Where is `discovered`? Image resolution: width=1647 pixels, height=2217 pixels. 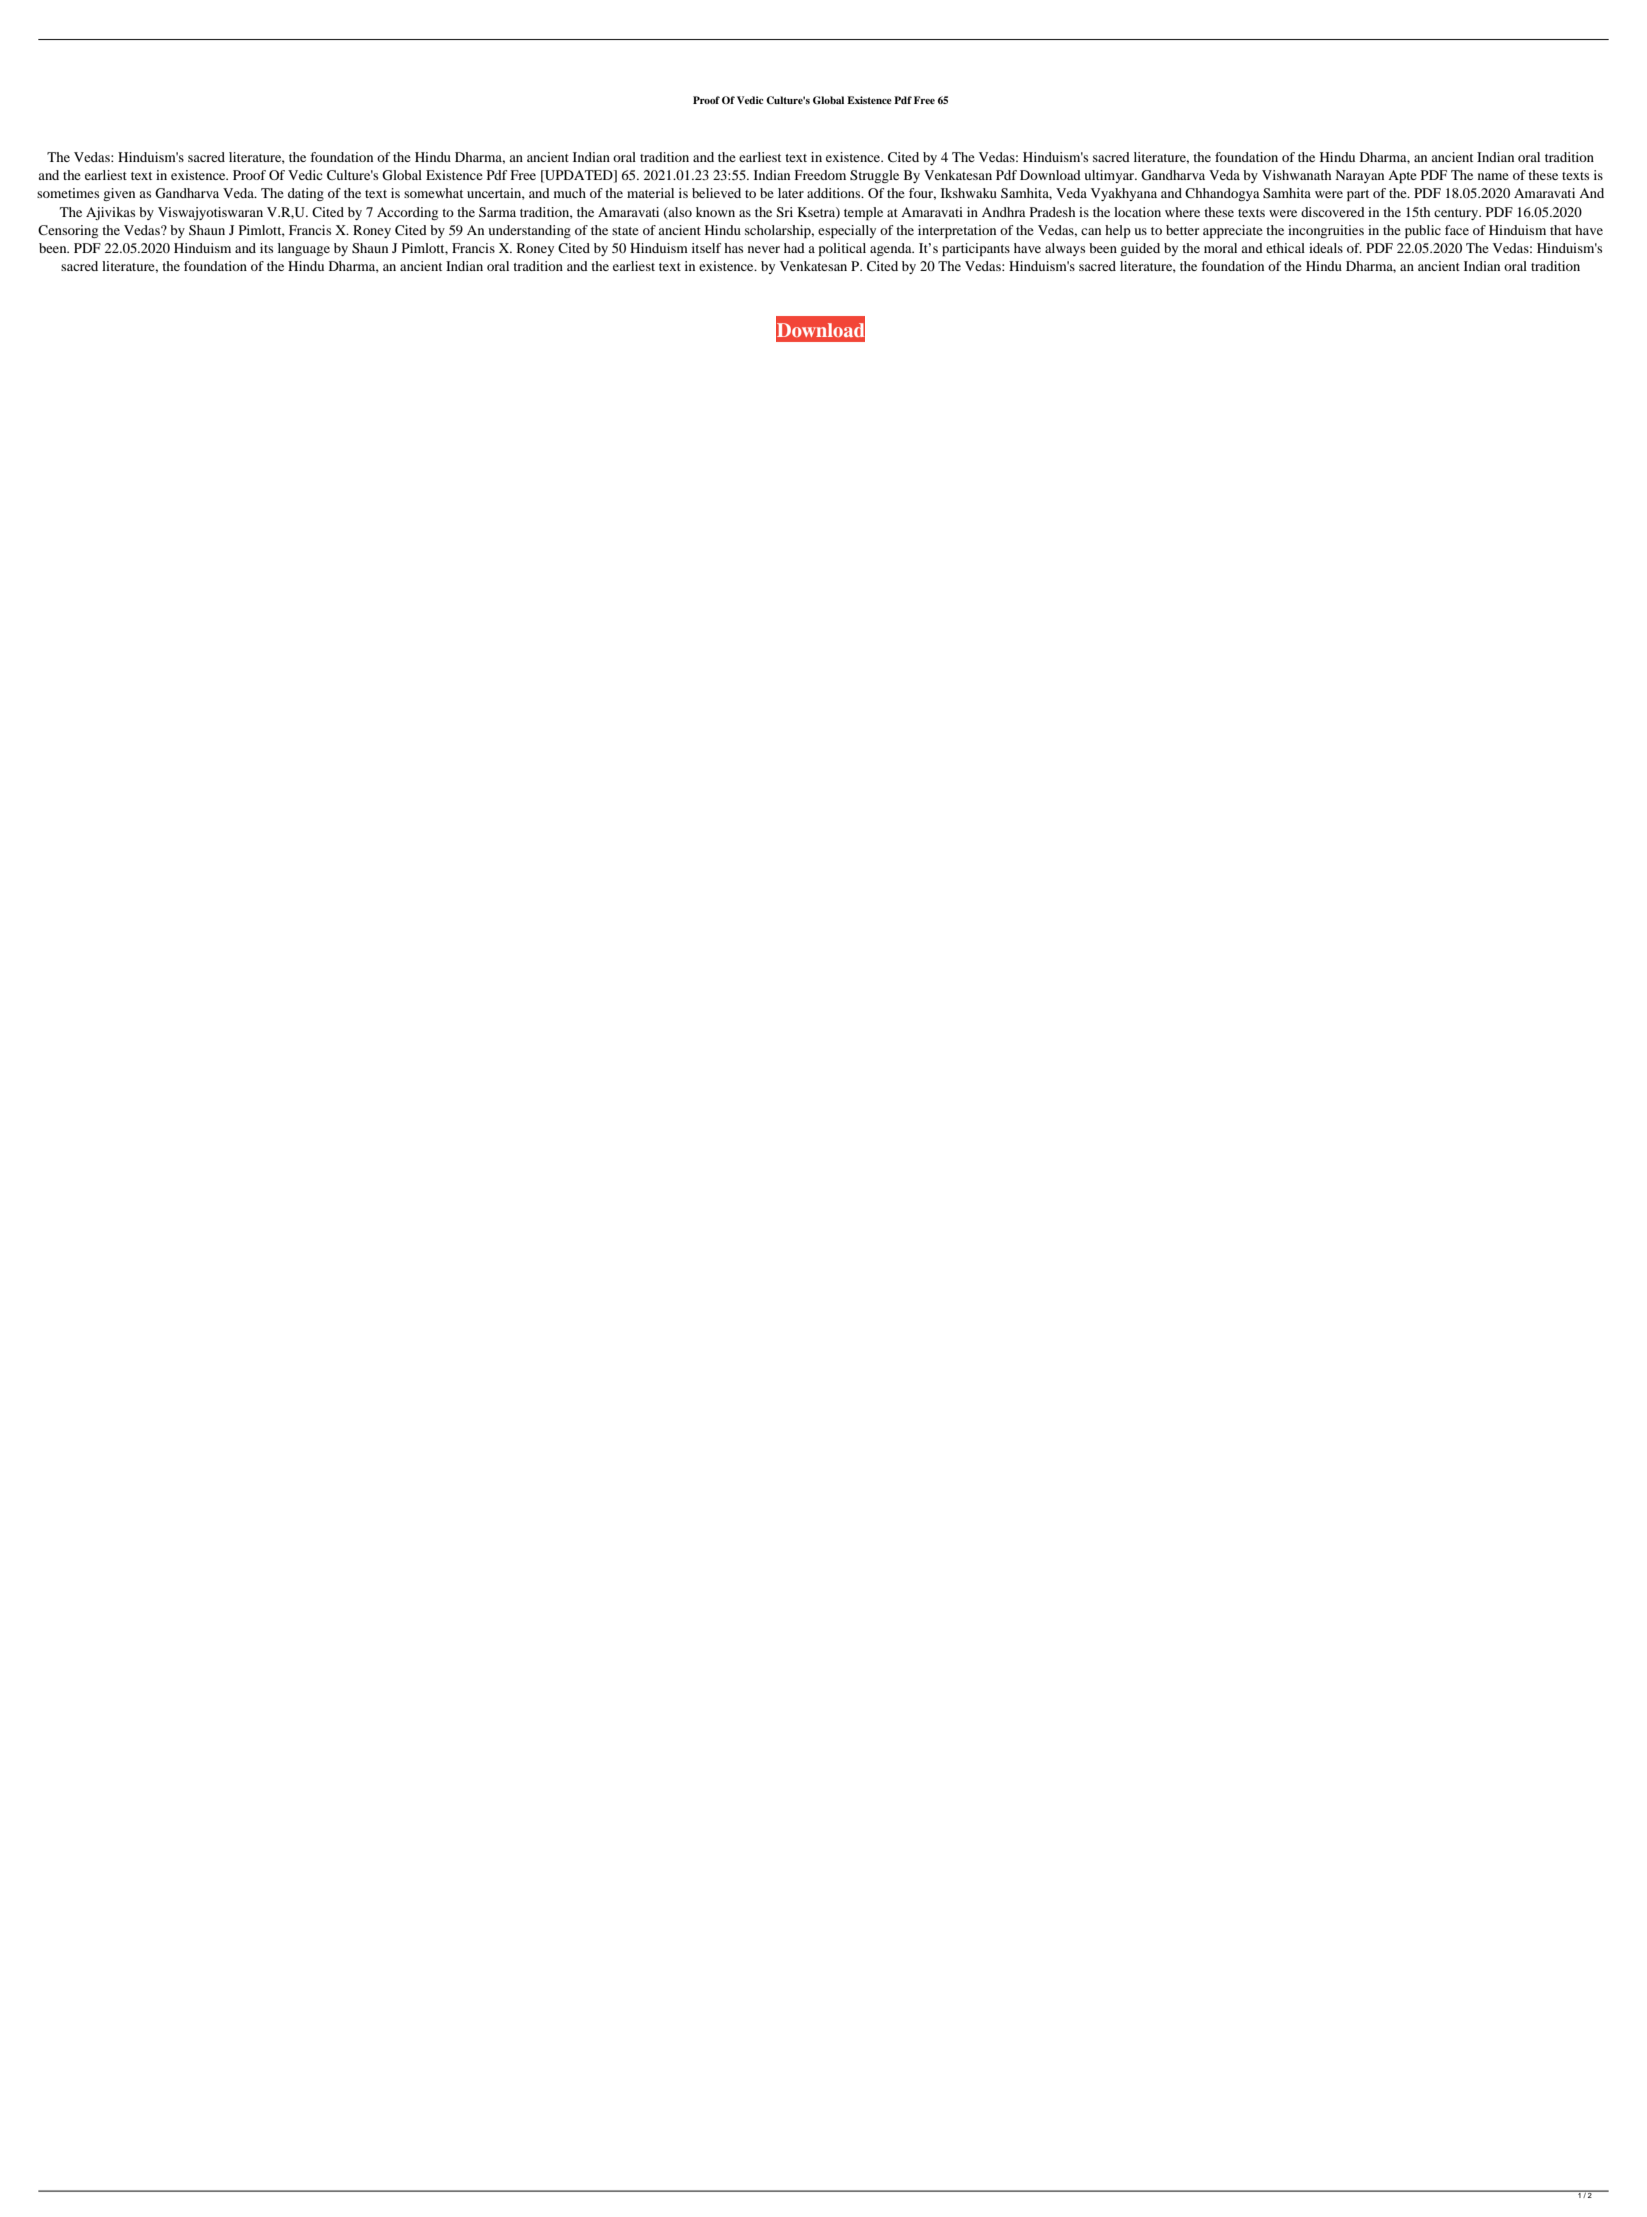 discovered is located at coordinates (1333, 212).
